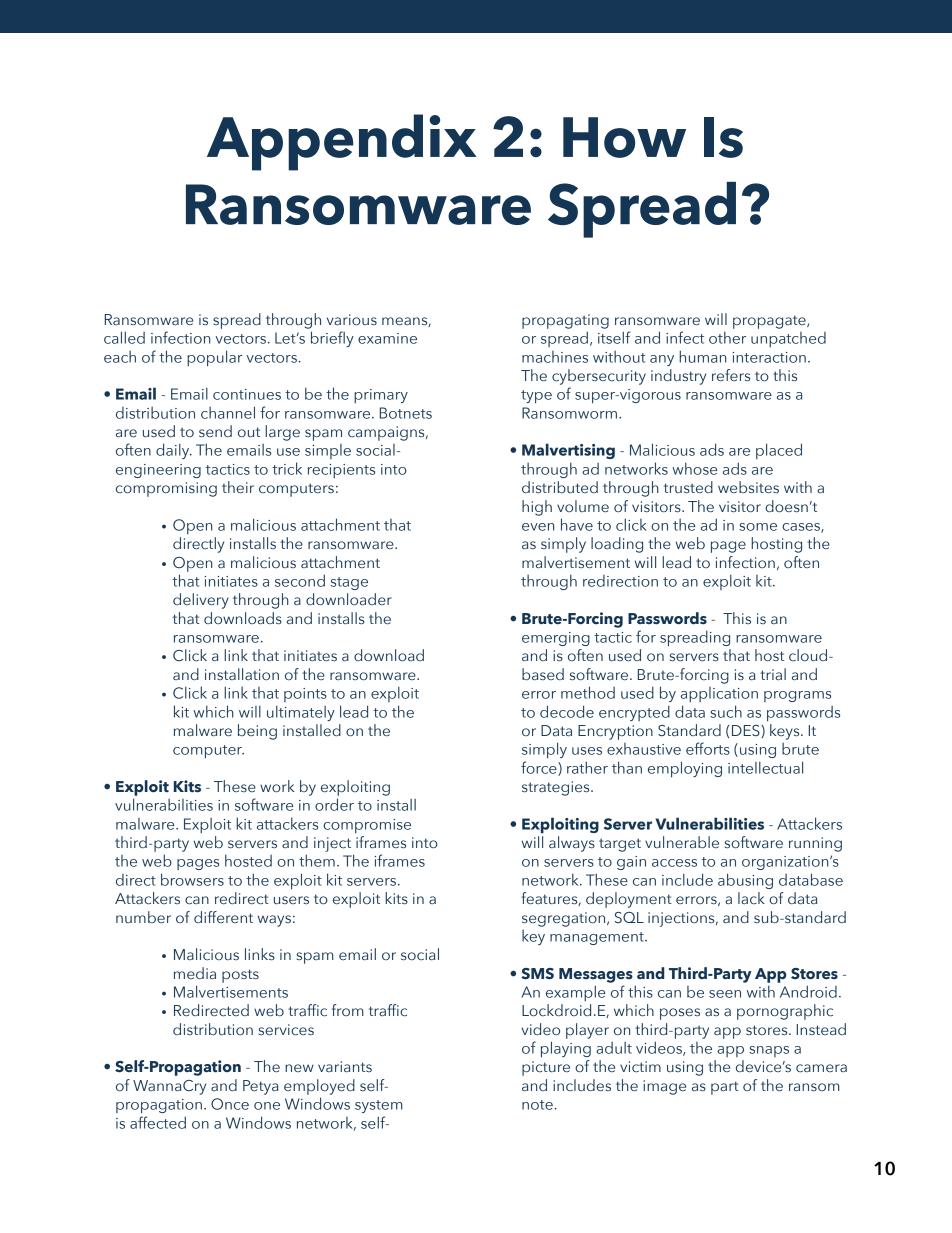 Image resolution: width=952 pixels, height=1233 pixels. Describe the element at coordinates (192, 879) in the screenshot. I see `browsers` at that location.
